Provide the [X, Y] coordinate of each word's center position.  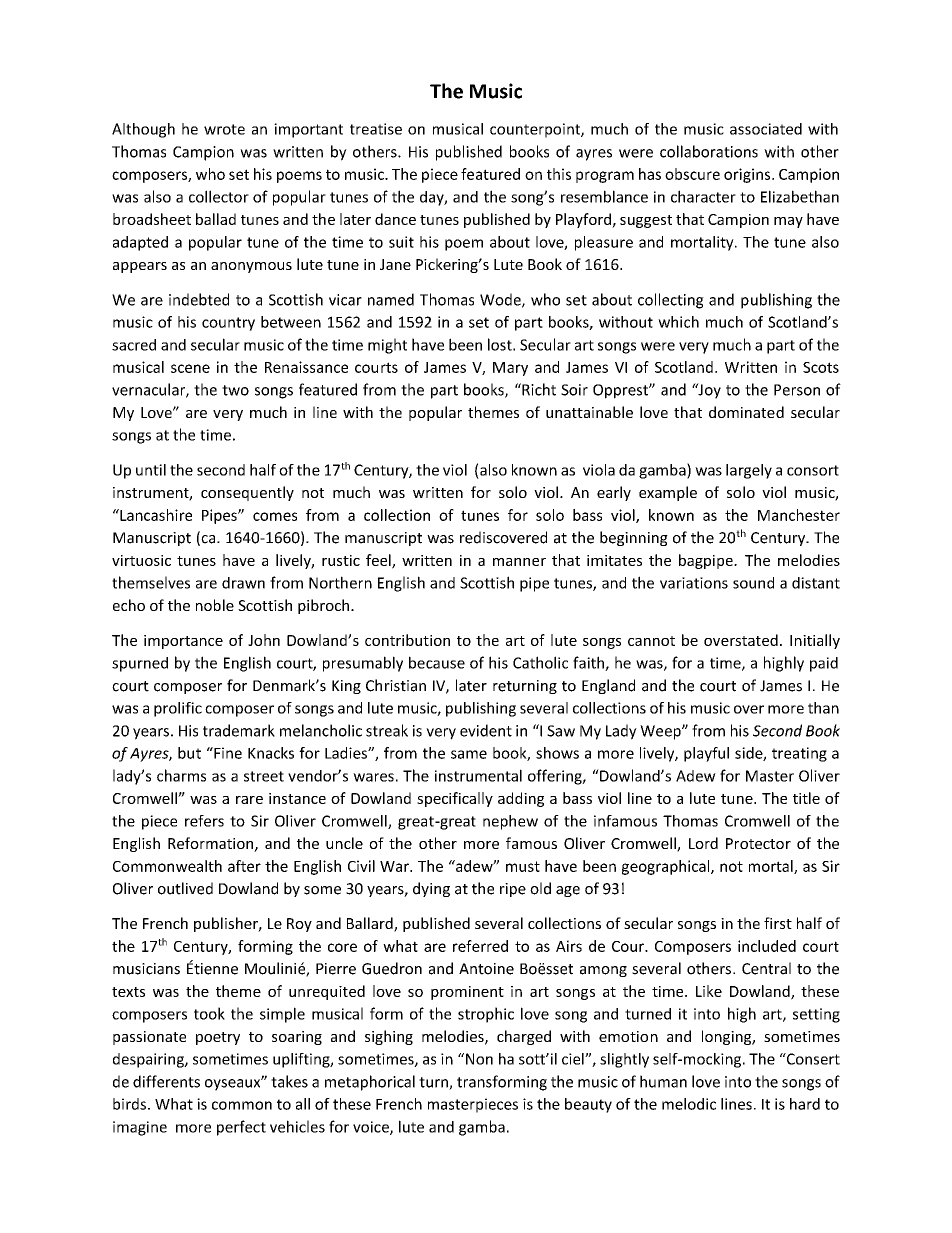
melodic [689, 1104]
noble [215, 605]
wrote [224, 129]
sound [753, 583]
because [437, 662]
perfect [241, 1128]
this [559, 174]
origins [748, 175]
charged [524, 1037]
